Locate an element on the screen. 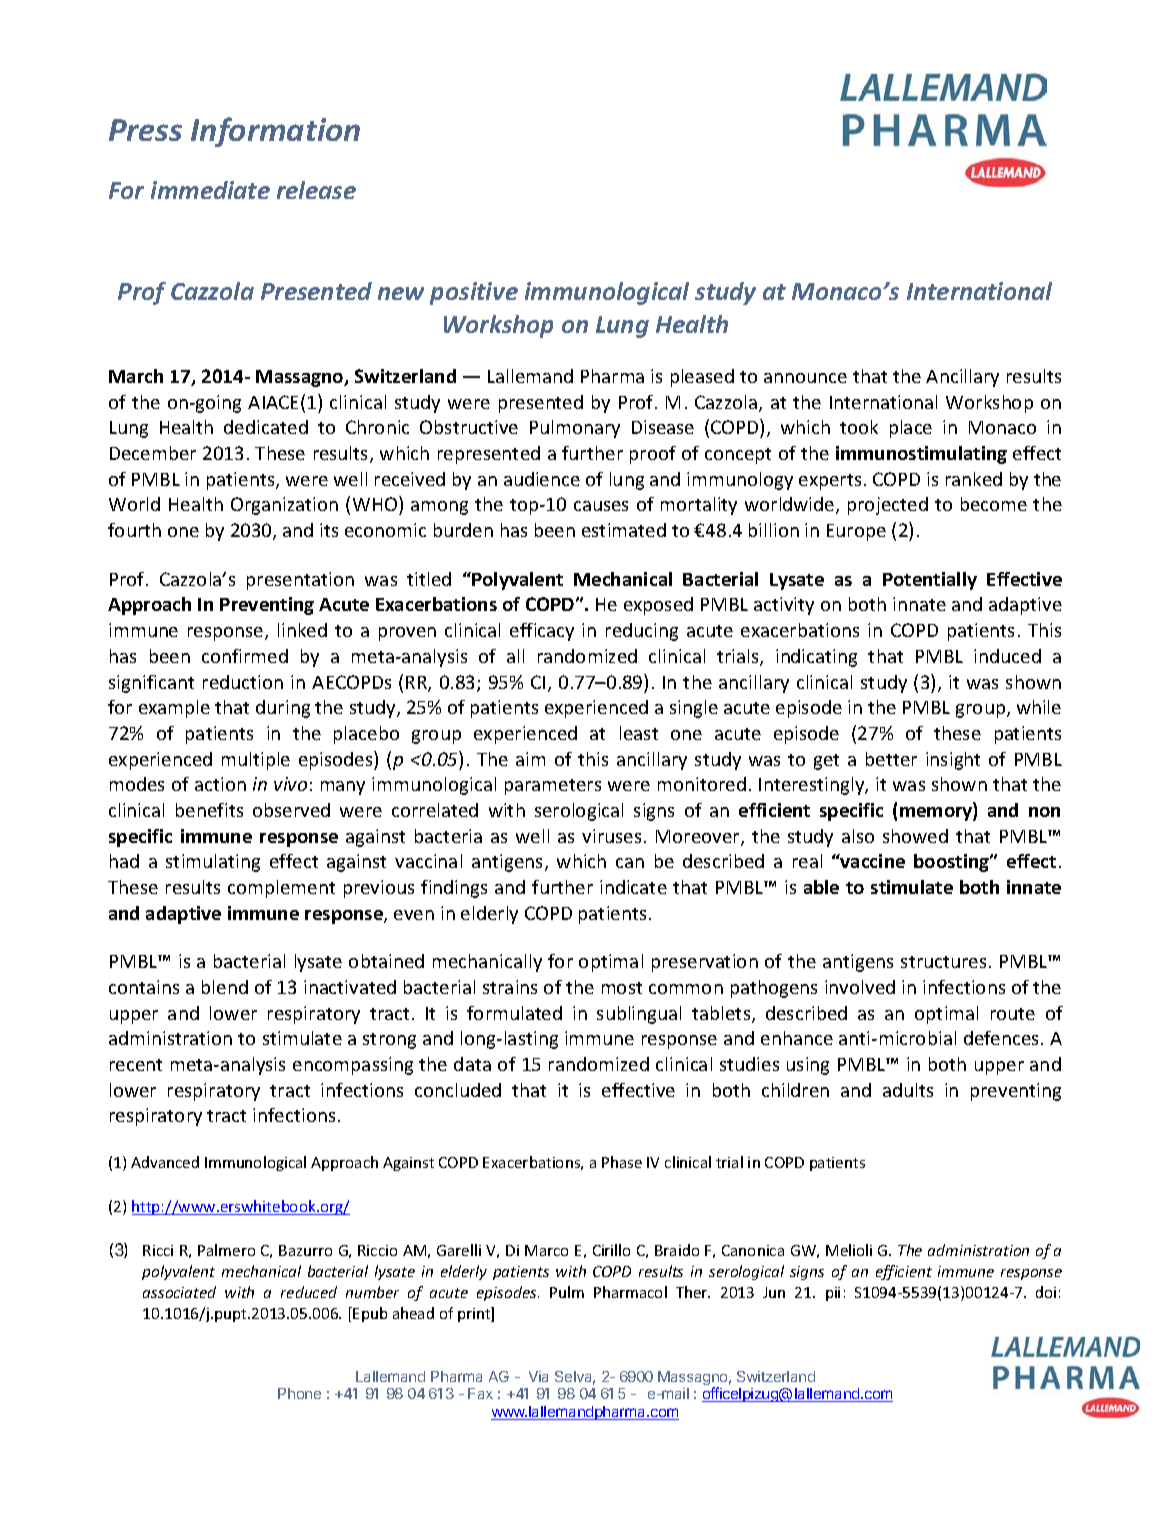 The width and height of the screenshot is (1171, 1515). Phone is located at coordinates (299, 1393).
